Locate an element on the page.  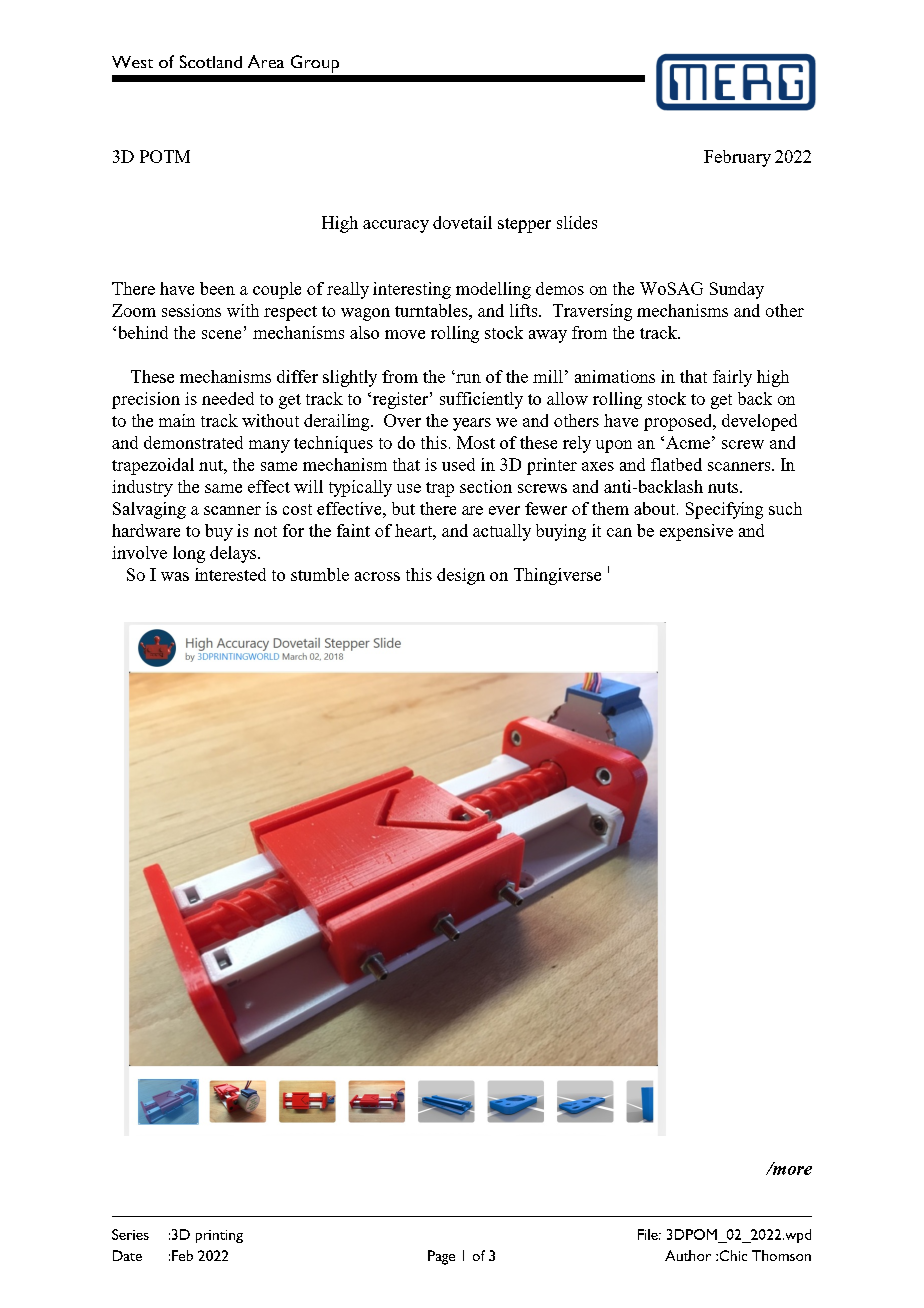
Author is located at coordinates (688, 1255).
